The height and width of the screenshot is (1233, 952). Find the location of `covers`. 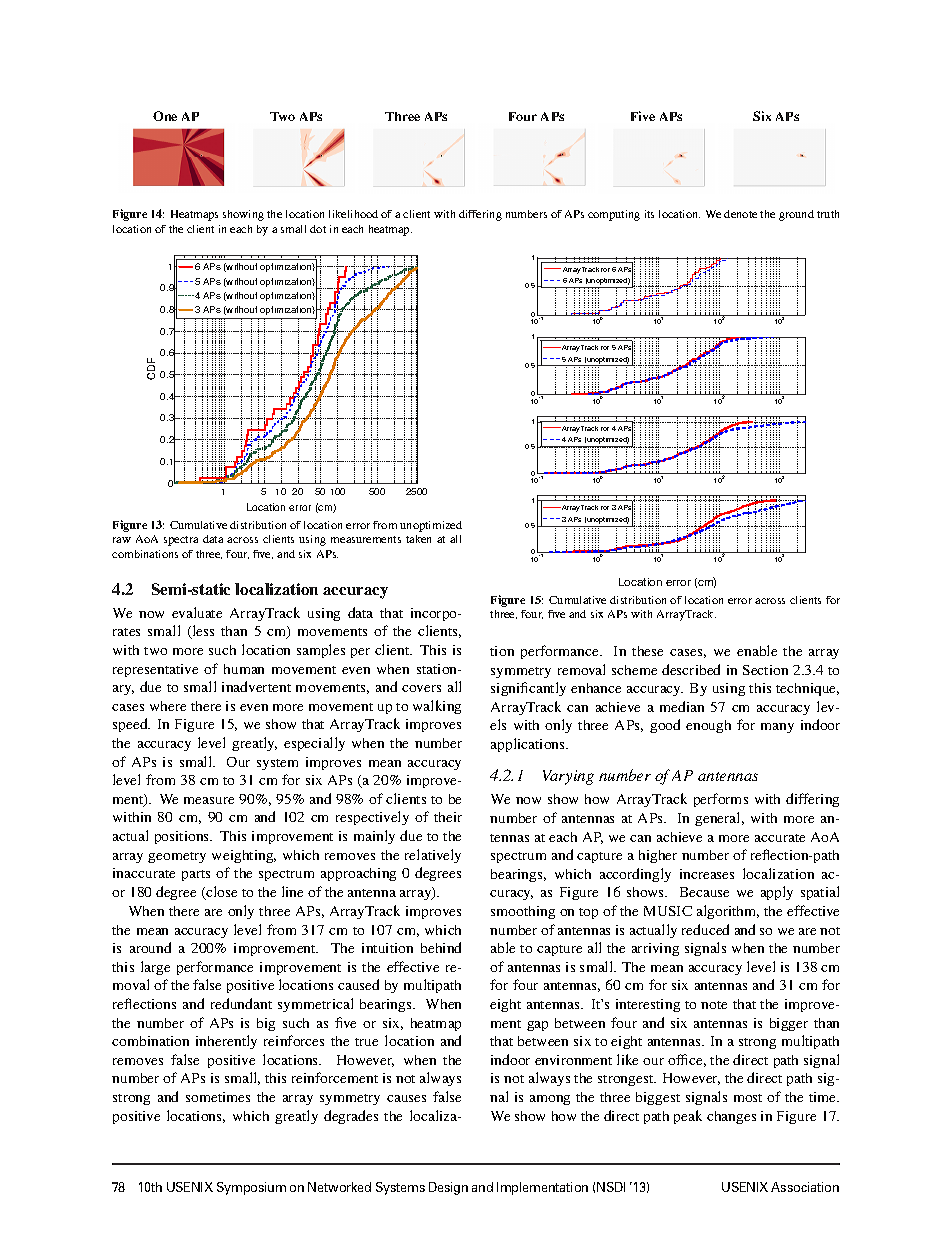

covers is located at coordinates (421, 688).
